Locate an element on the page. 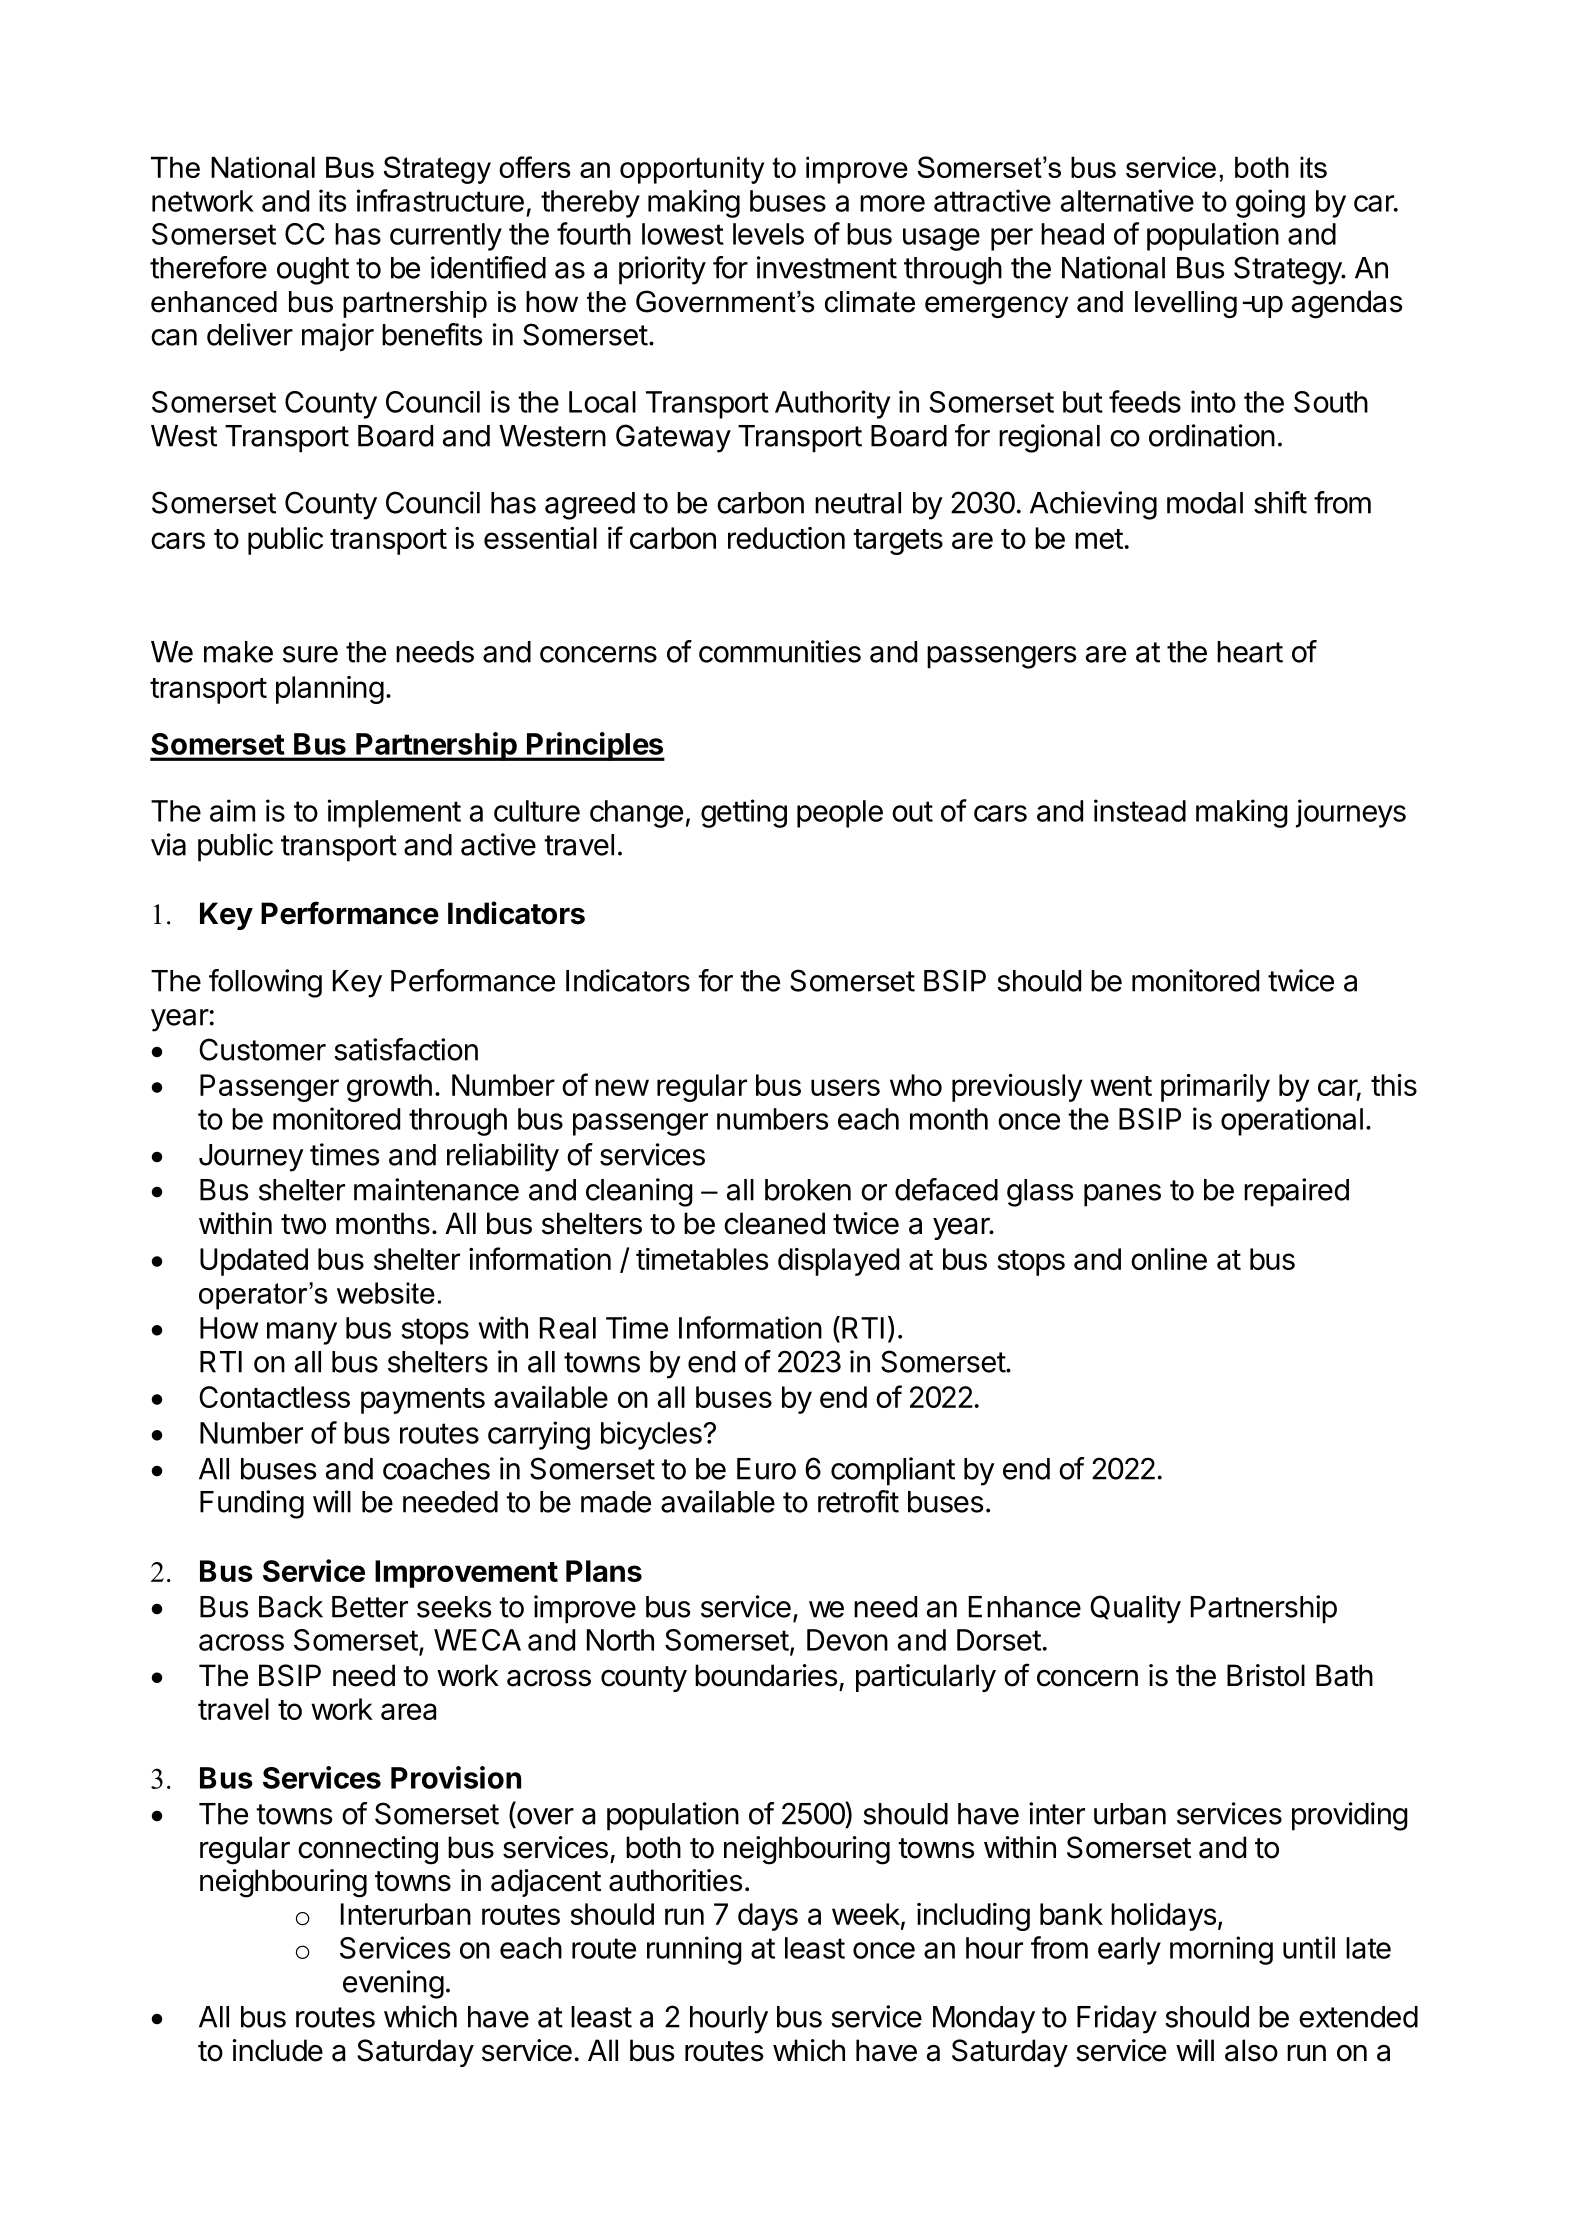 This page has height=2233, width=1579. following is located at coordinates (265, 983).
